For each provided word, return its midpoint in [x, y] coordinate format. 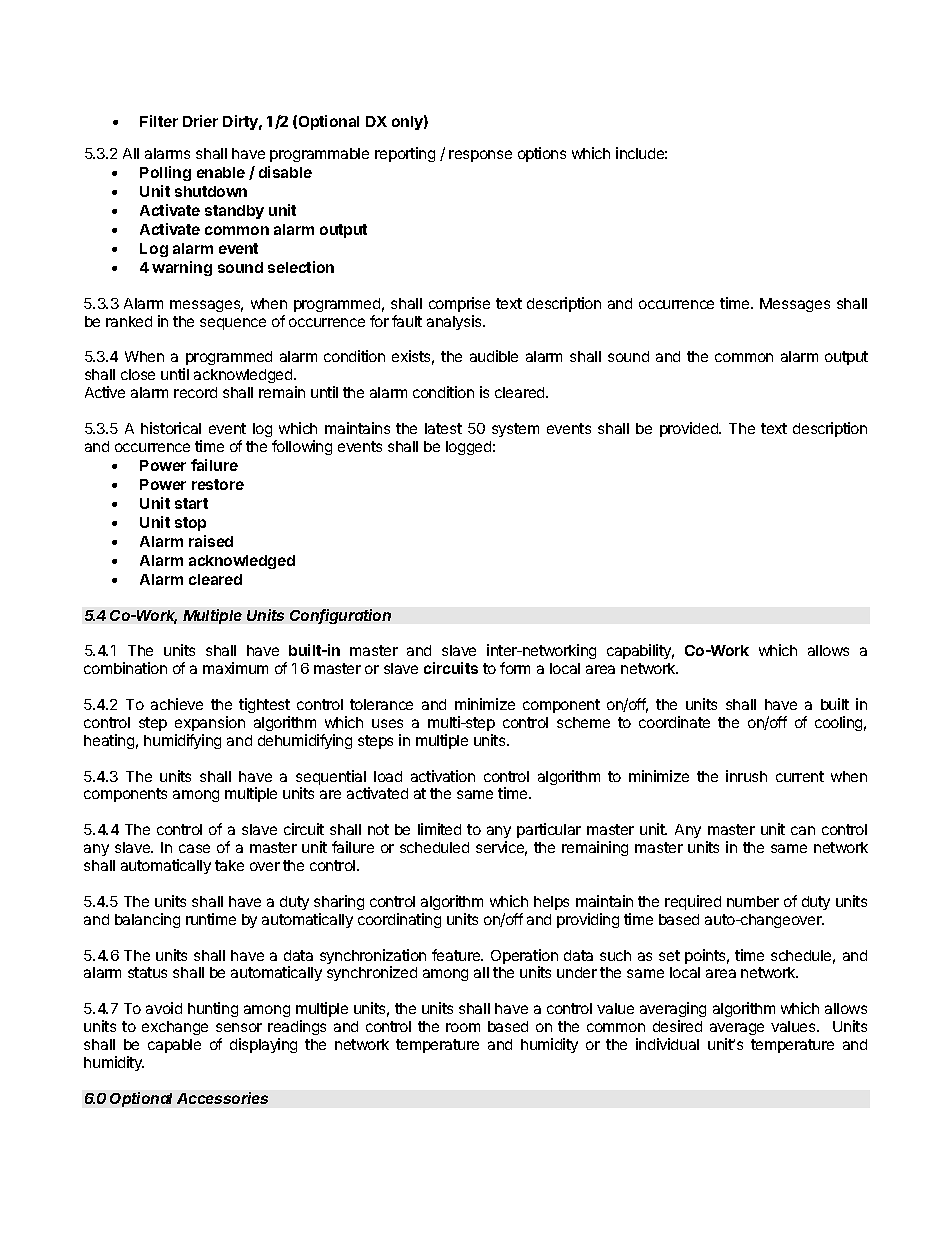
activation [443, 776]
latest [443, 428]
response [480, 156]
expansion [210, 723]
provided [690, 429]
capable [174, 1046]
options [542, 154]
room [463, 1027]
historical [171, 428]
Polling [165, 173]
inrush [746, 776]
